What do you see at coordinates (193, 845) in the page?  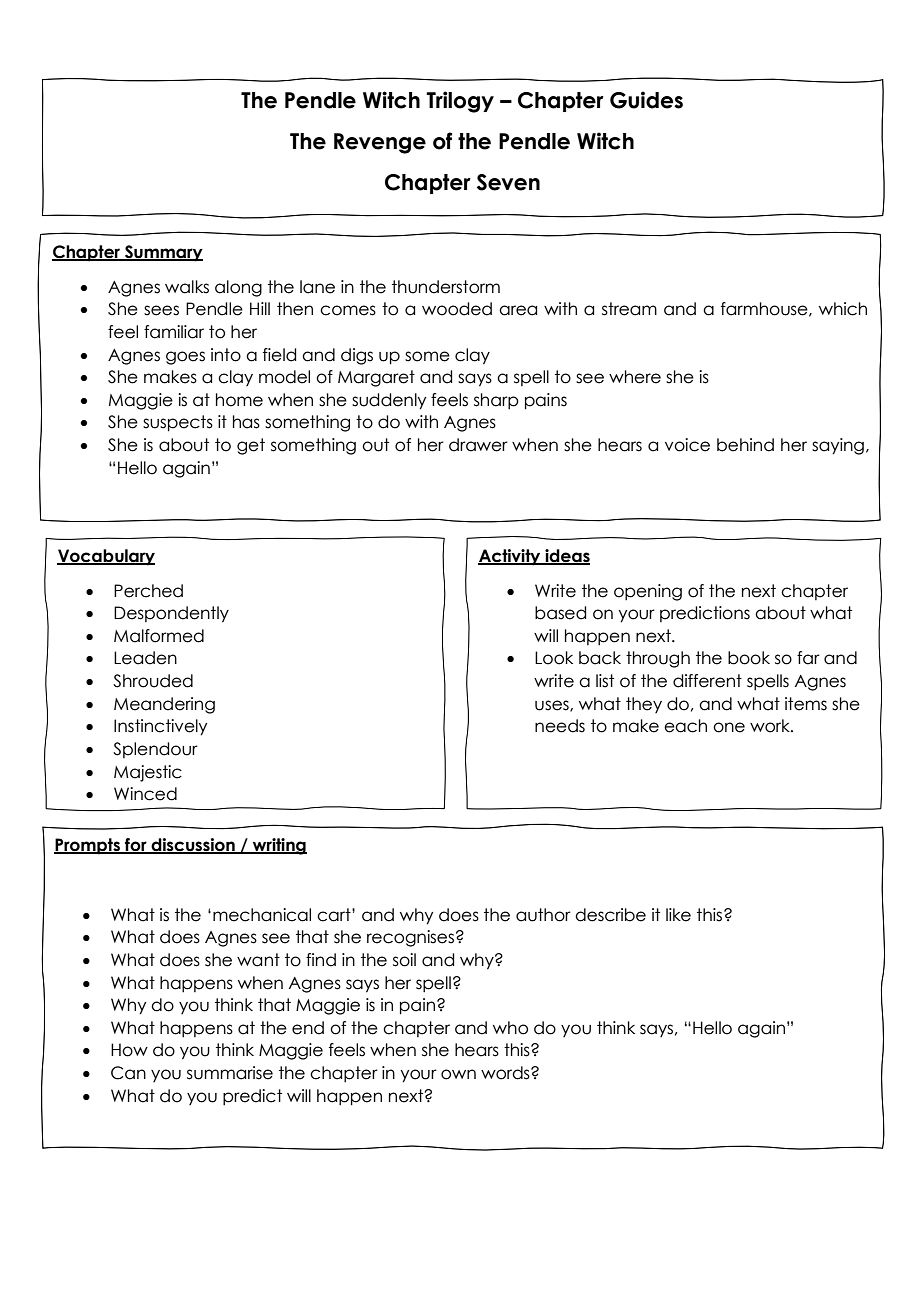 I see `discussion` at bounding box center [193, 845].
